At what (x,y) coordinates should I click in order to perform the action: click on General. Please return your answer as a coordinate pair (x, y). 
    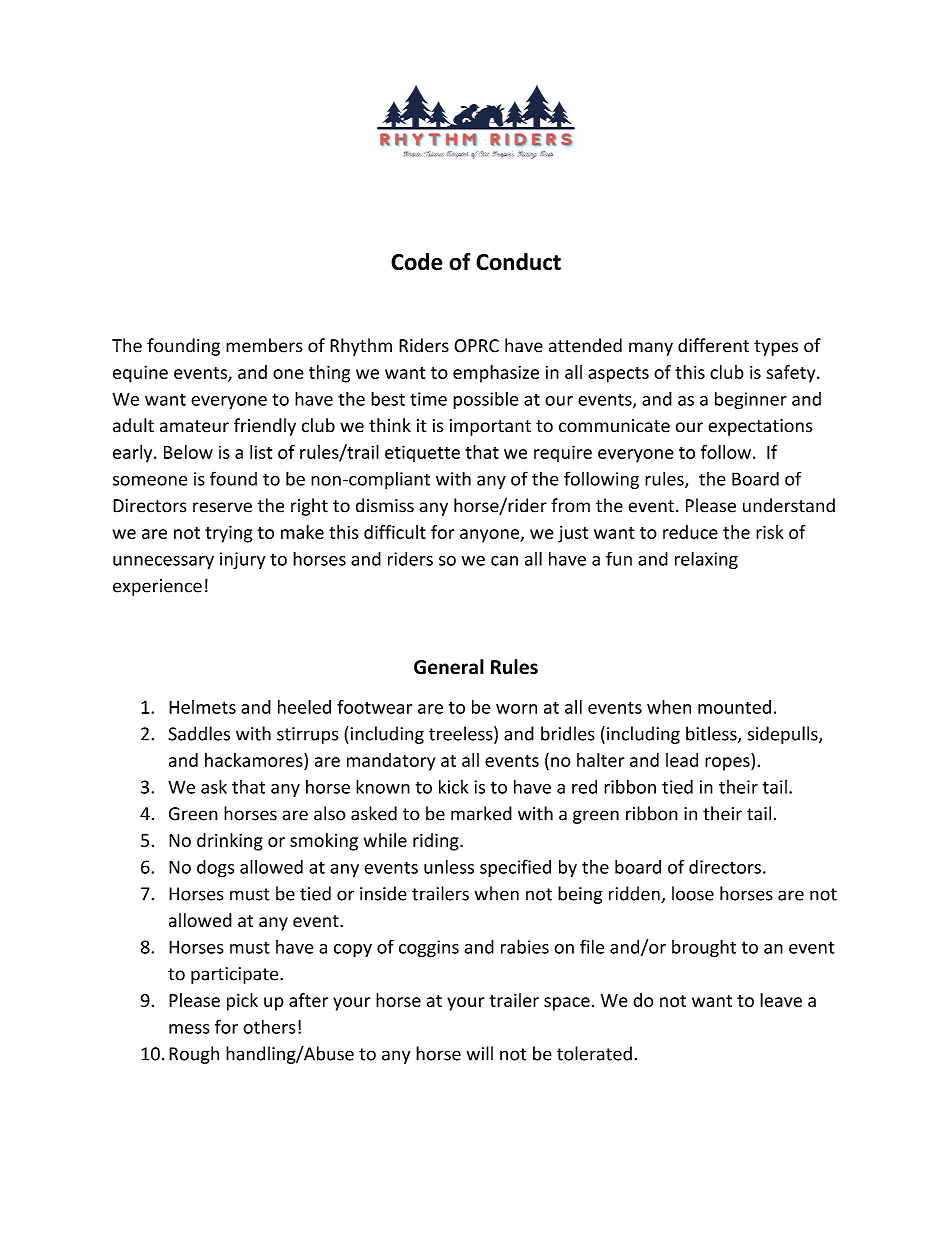
    Looking at the image, I should click on (449, 667).
